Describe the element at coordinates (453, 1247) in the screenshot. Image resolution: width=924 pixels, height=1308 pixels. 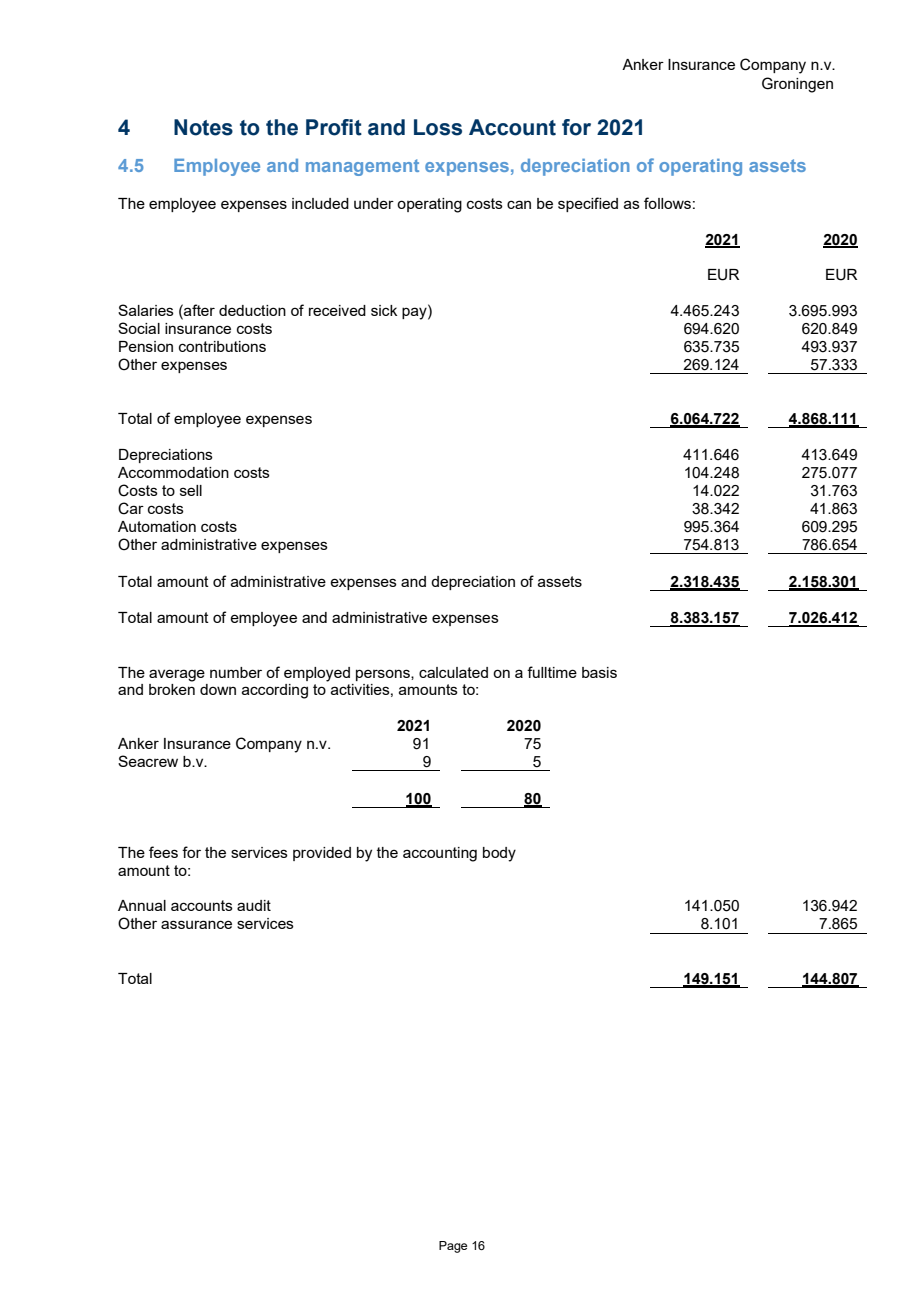
I see `Page` at that location.
